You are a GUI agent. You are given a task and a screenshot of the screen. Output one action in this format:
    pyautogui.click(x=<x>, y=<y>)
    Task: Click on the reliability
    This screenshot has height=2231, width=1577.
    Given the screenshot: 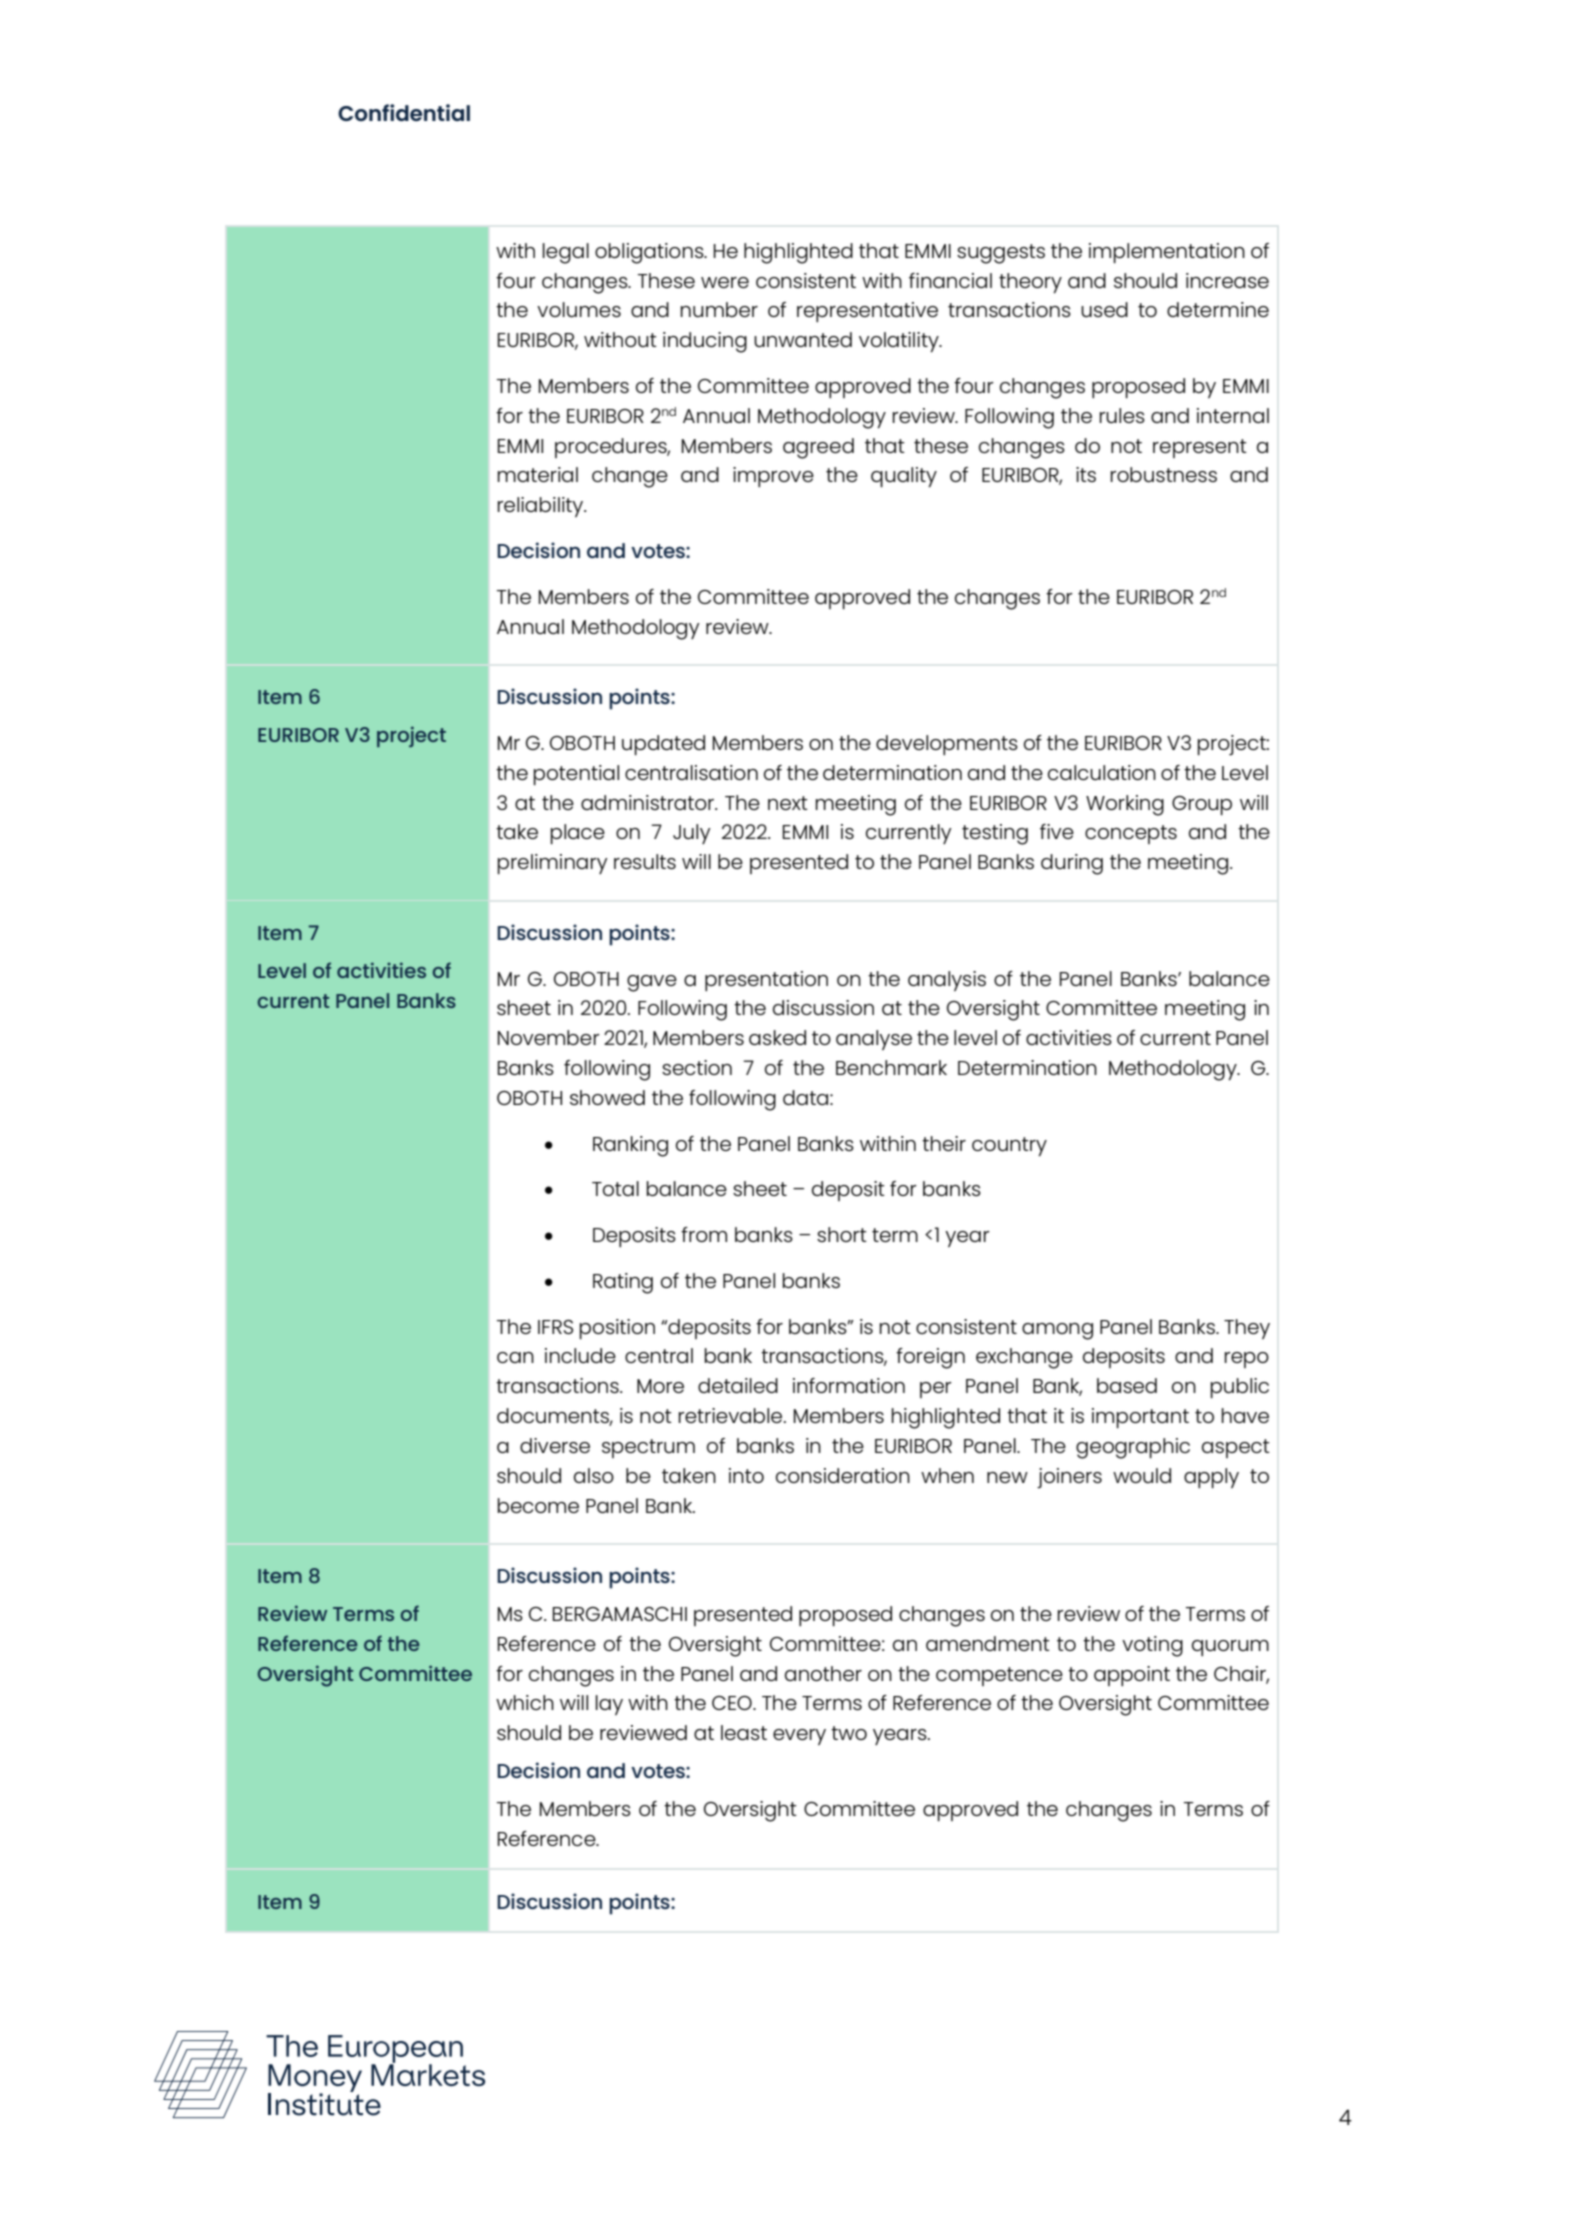 What is the action you would take?
    pyautogui.click(x=542, y=507)
